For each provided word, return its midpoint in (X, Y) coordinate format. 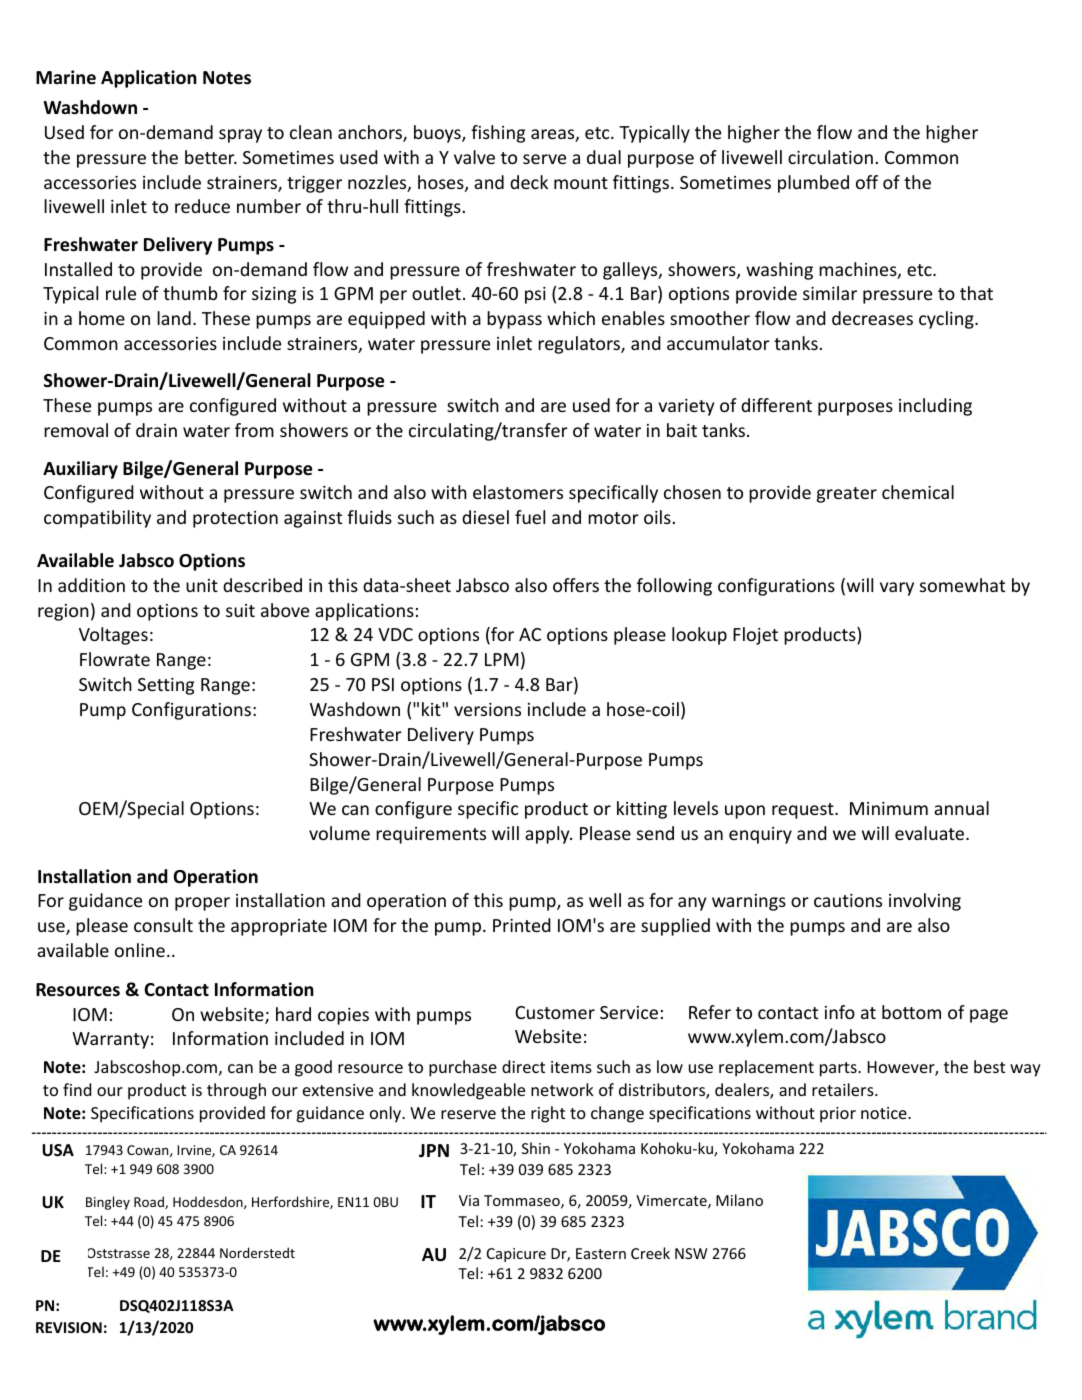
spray (240, 136)
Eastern (601, 1253)
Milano (739, 1200)
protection (235, 519)
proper (202, 904)
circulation (830, 157)
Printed (522, 925)
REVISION (69, 1327)
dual (604, 157)
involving (925, 902)
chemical (918, 492)
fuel (530, 517)
